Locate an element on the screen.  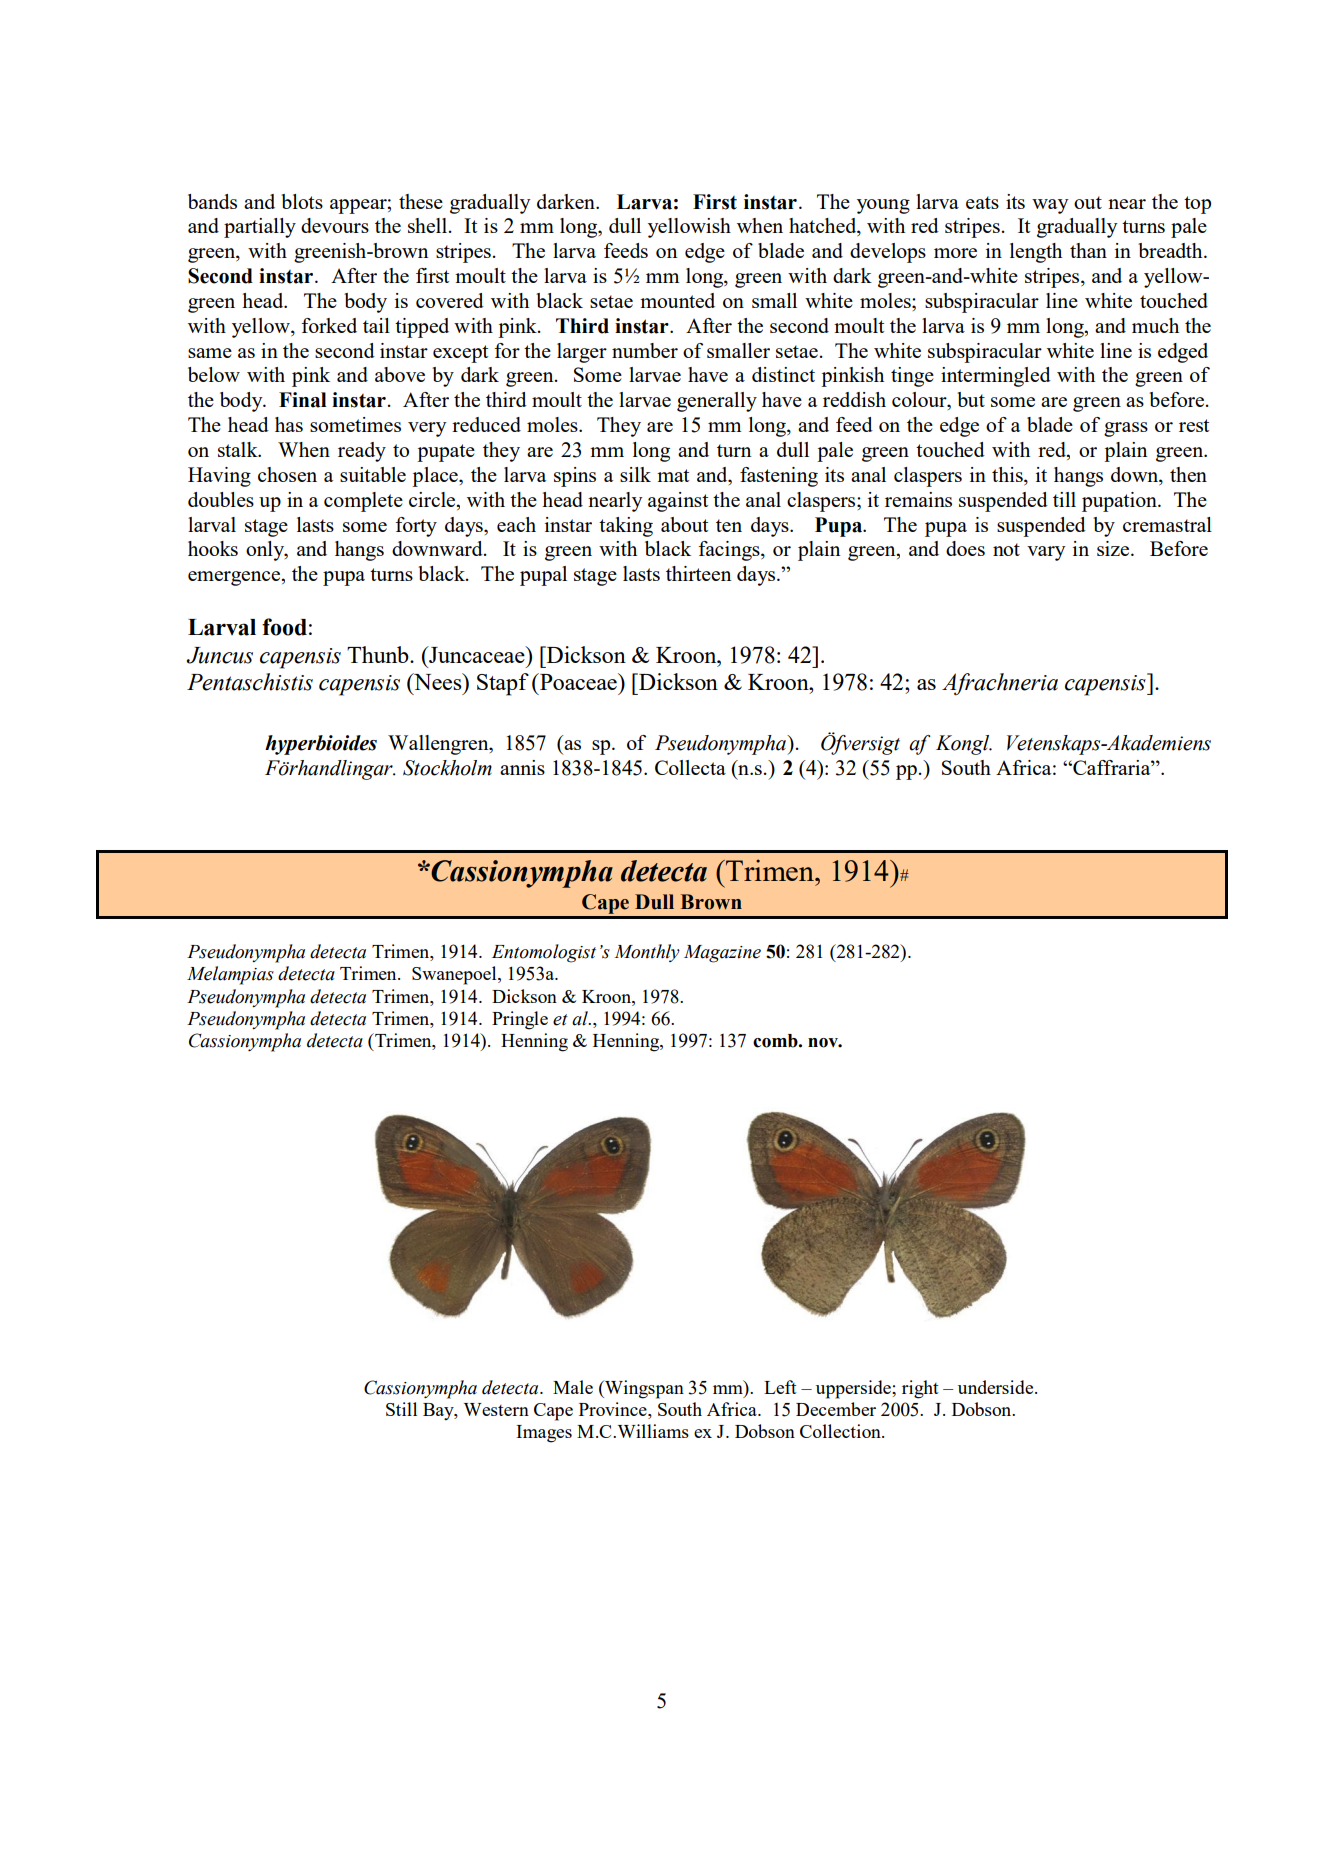
Stockholm is located at coordinates (447, 768).
